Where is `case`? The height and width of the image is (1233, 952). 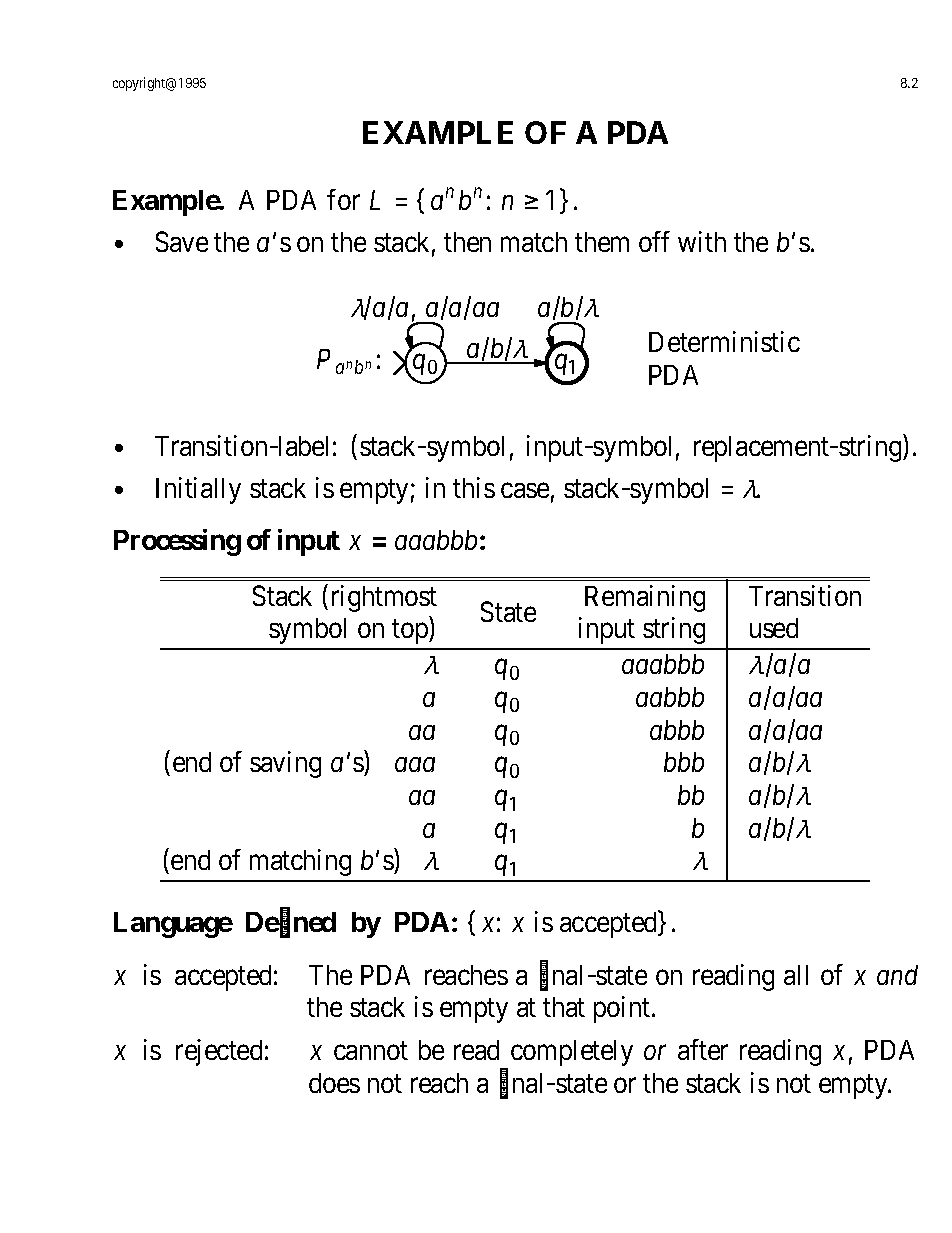
case is located at coordinates (525, 490).
